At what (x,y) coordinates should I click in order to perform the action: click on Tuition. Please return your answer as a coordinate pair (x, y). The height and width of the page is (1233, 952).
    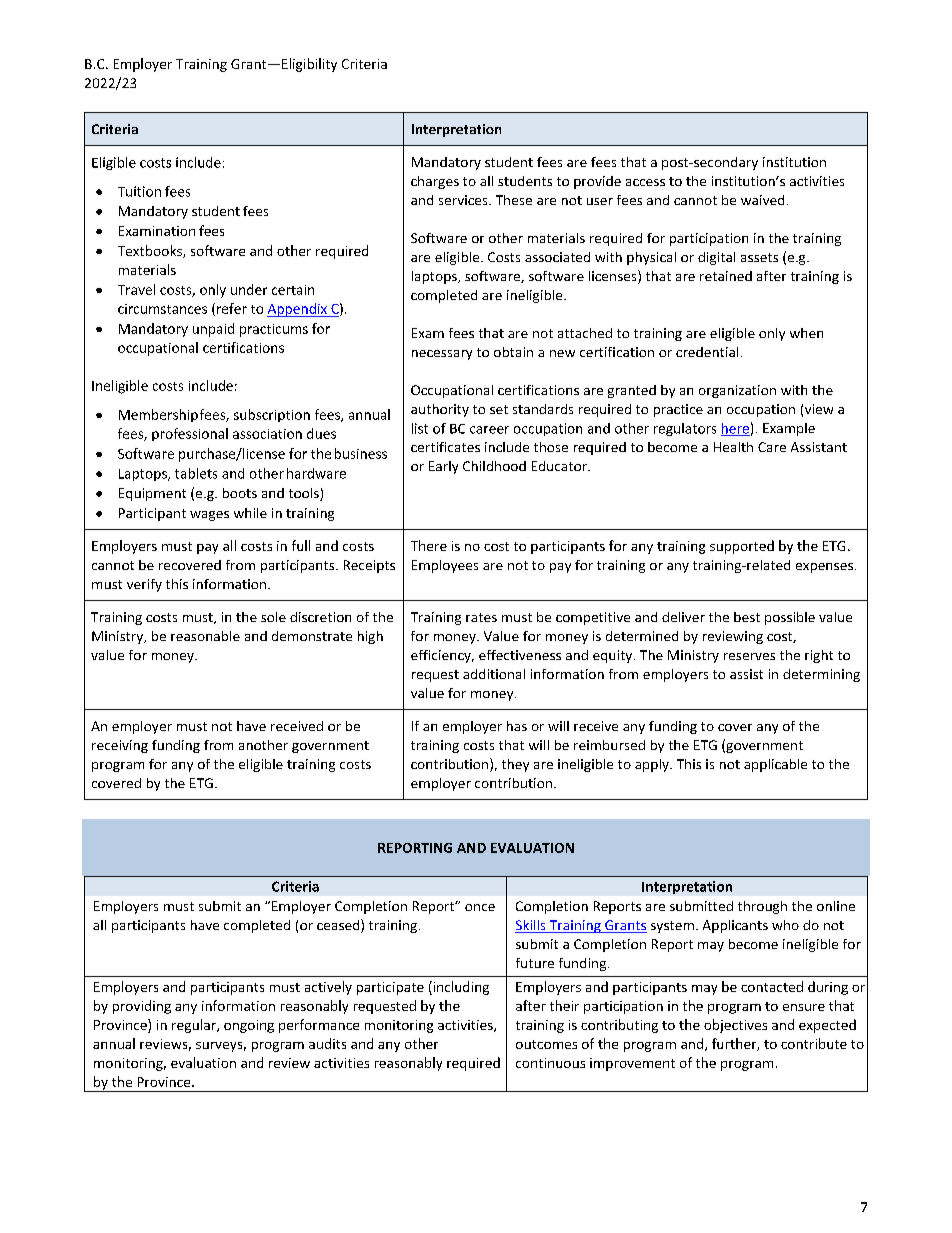
    Looking at the image, I should click on (139, 191).
